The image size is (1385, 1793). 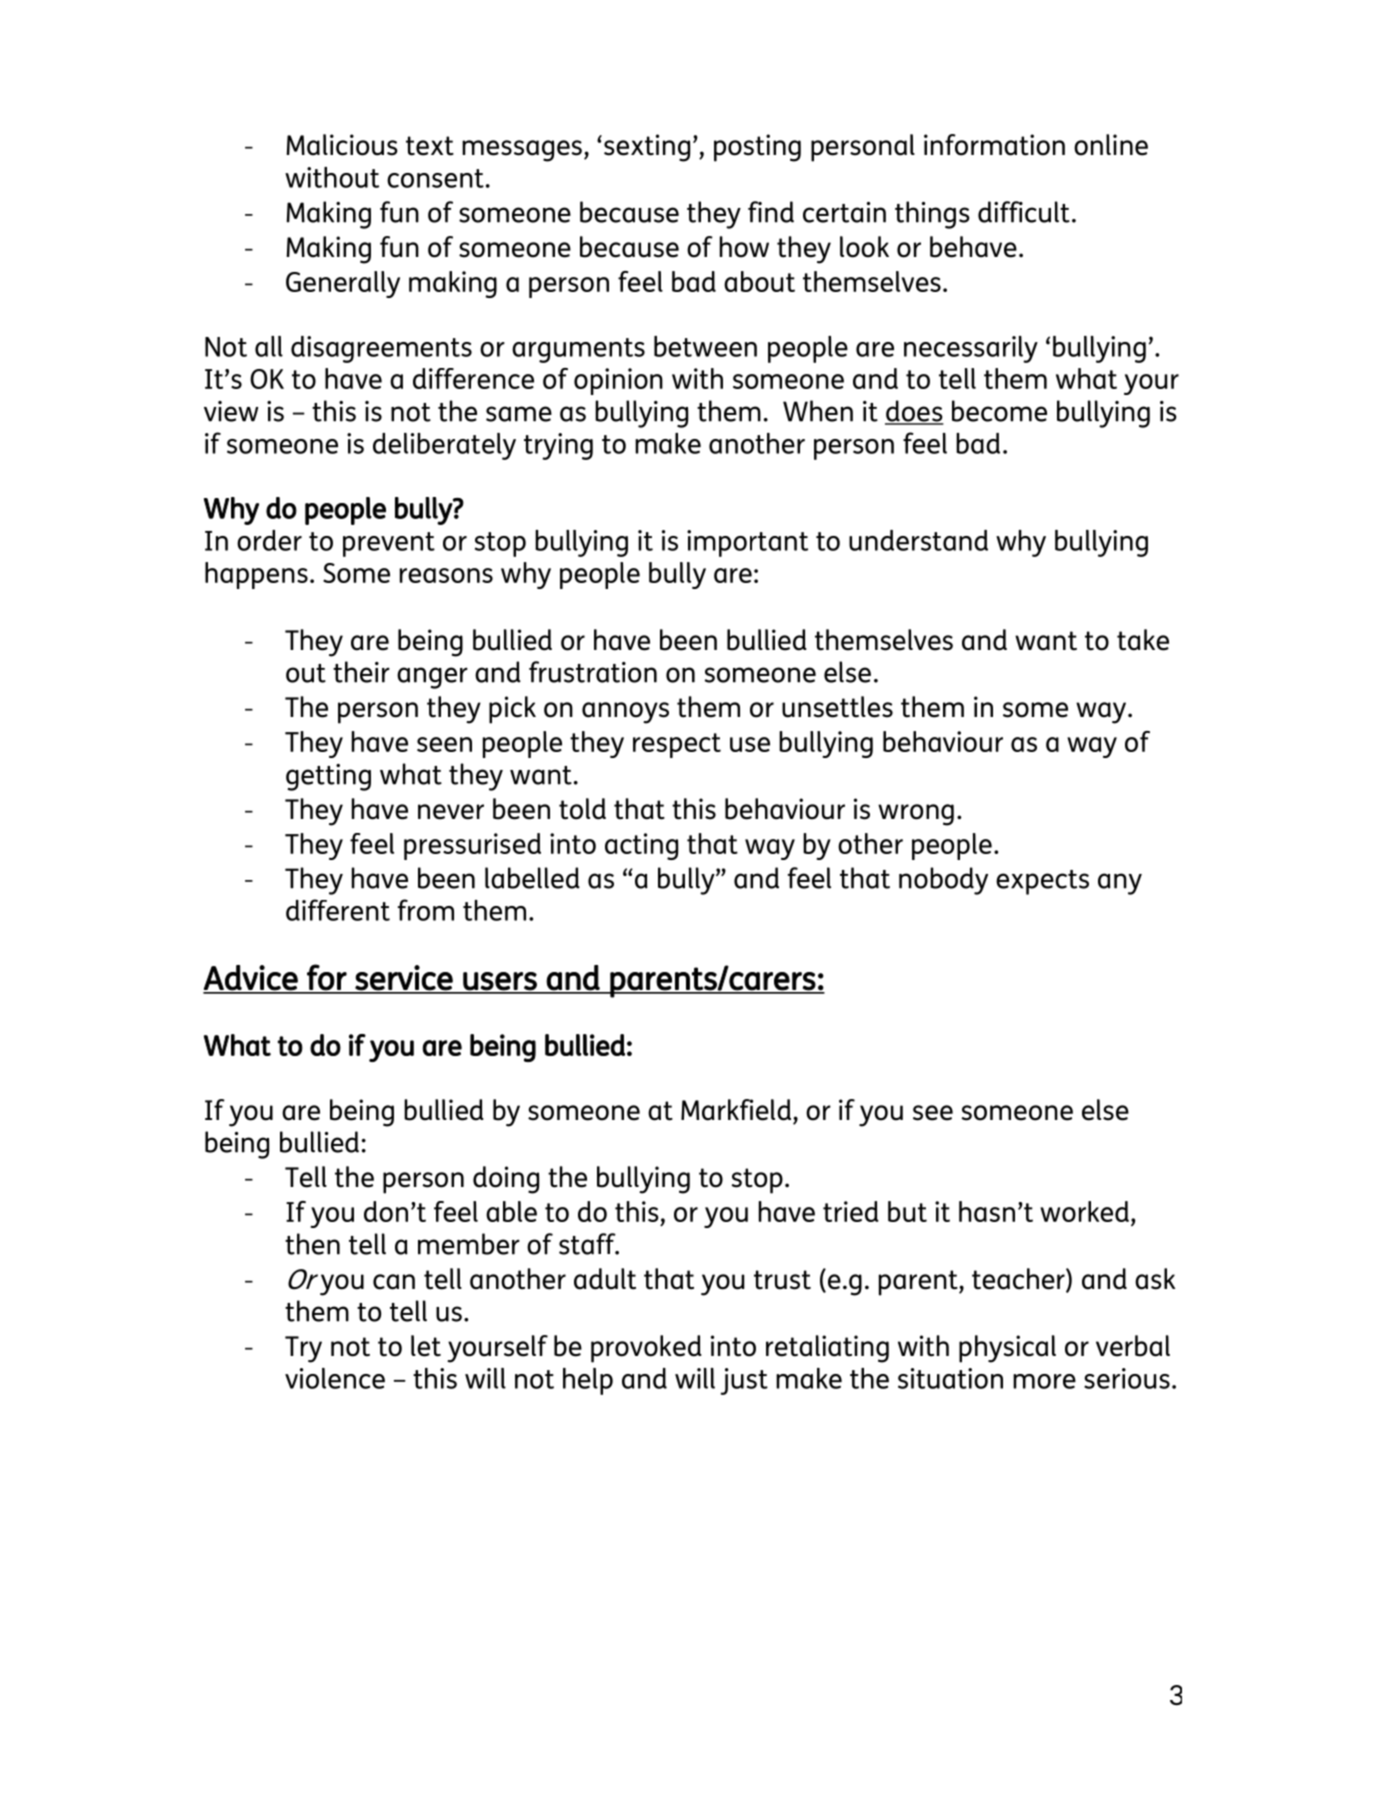 I want to click on Malicious, so click(x=342, y=145).
